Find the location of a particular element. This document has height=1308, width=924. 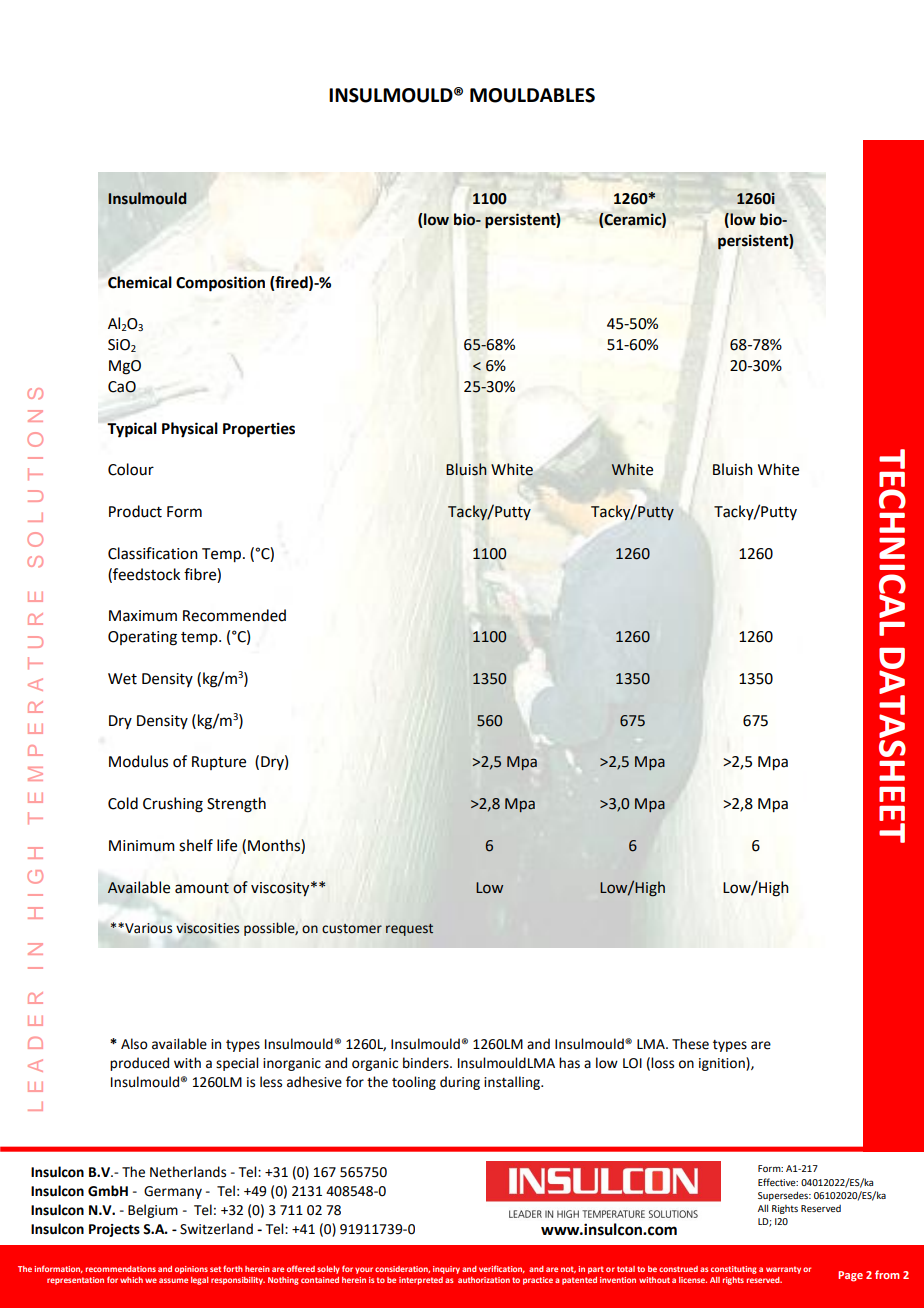

These is located at coordinates (690, 1044).
